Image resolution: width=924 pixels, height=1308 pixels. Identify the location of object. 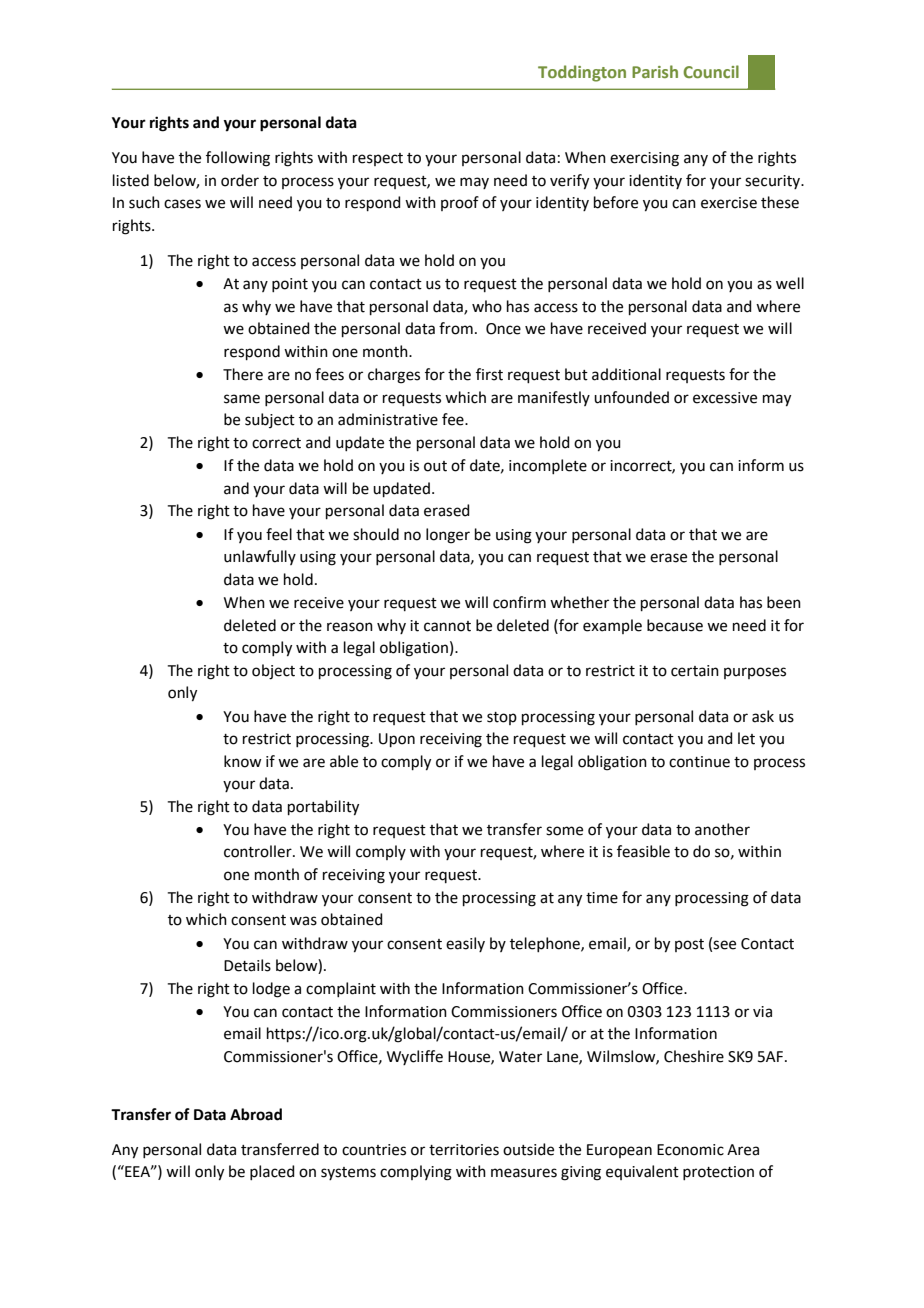
(273, 672).
